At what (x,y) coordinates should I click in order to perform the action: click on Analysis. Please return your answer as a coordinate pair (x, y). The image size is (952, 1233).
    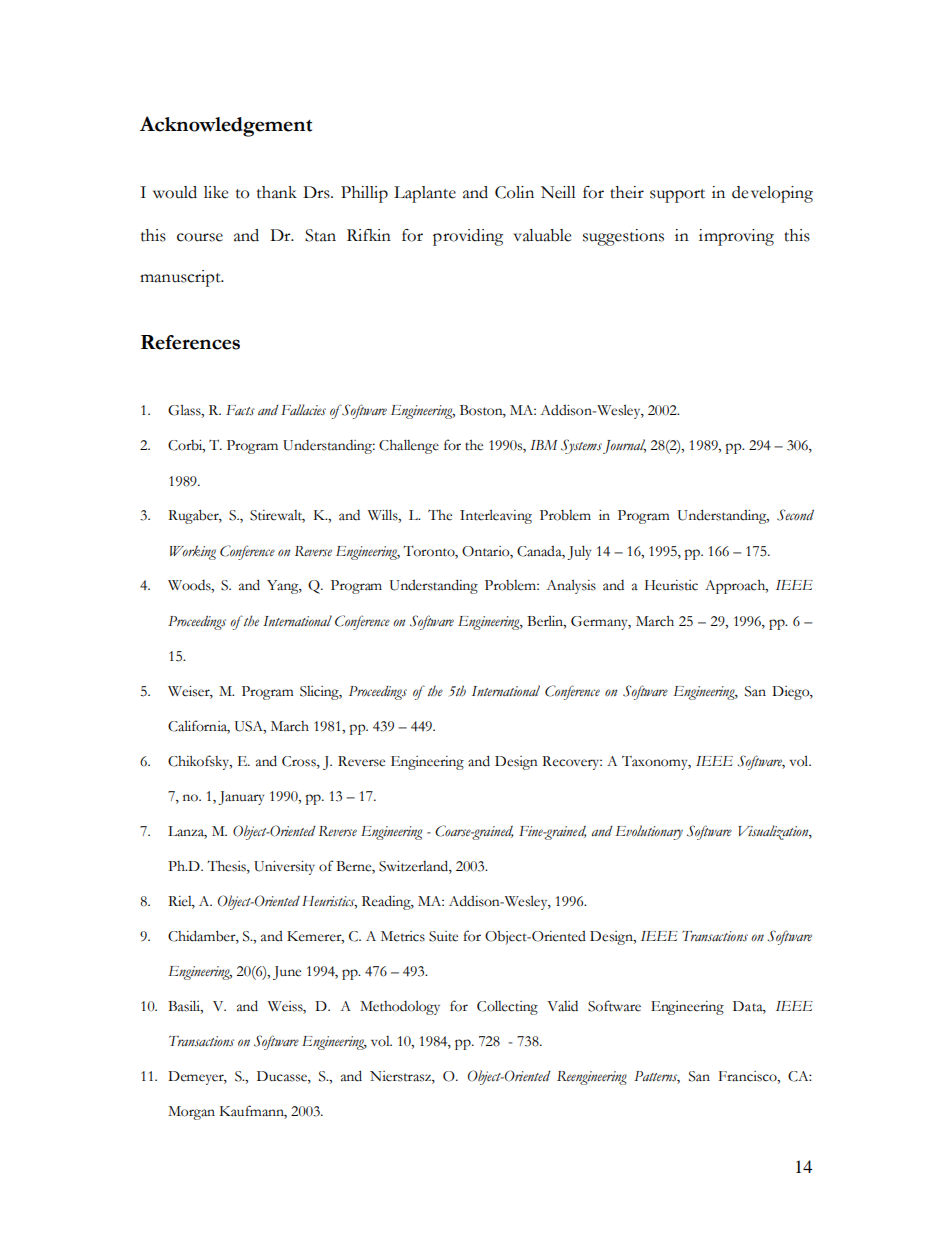
    Looking at the image, I should click on (571, 586).
